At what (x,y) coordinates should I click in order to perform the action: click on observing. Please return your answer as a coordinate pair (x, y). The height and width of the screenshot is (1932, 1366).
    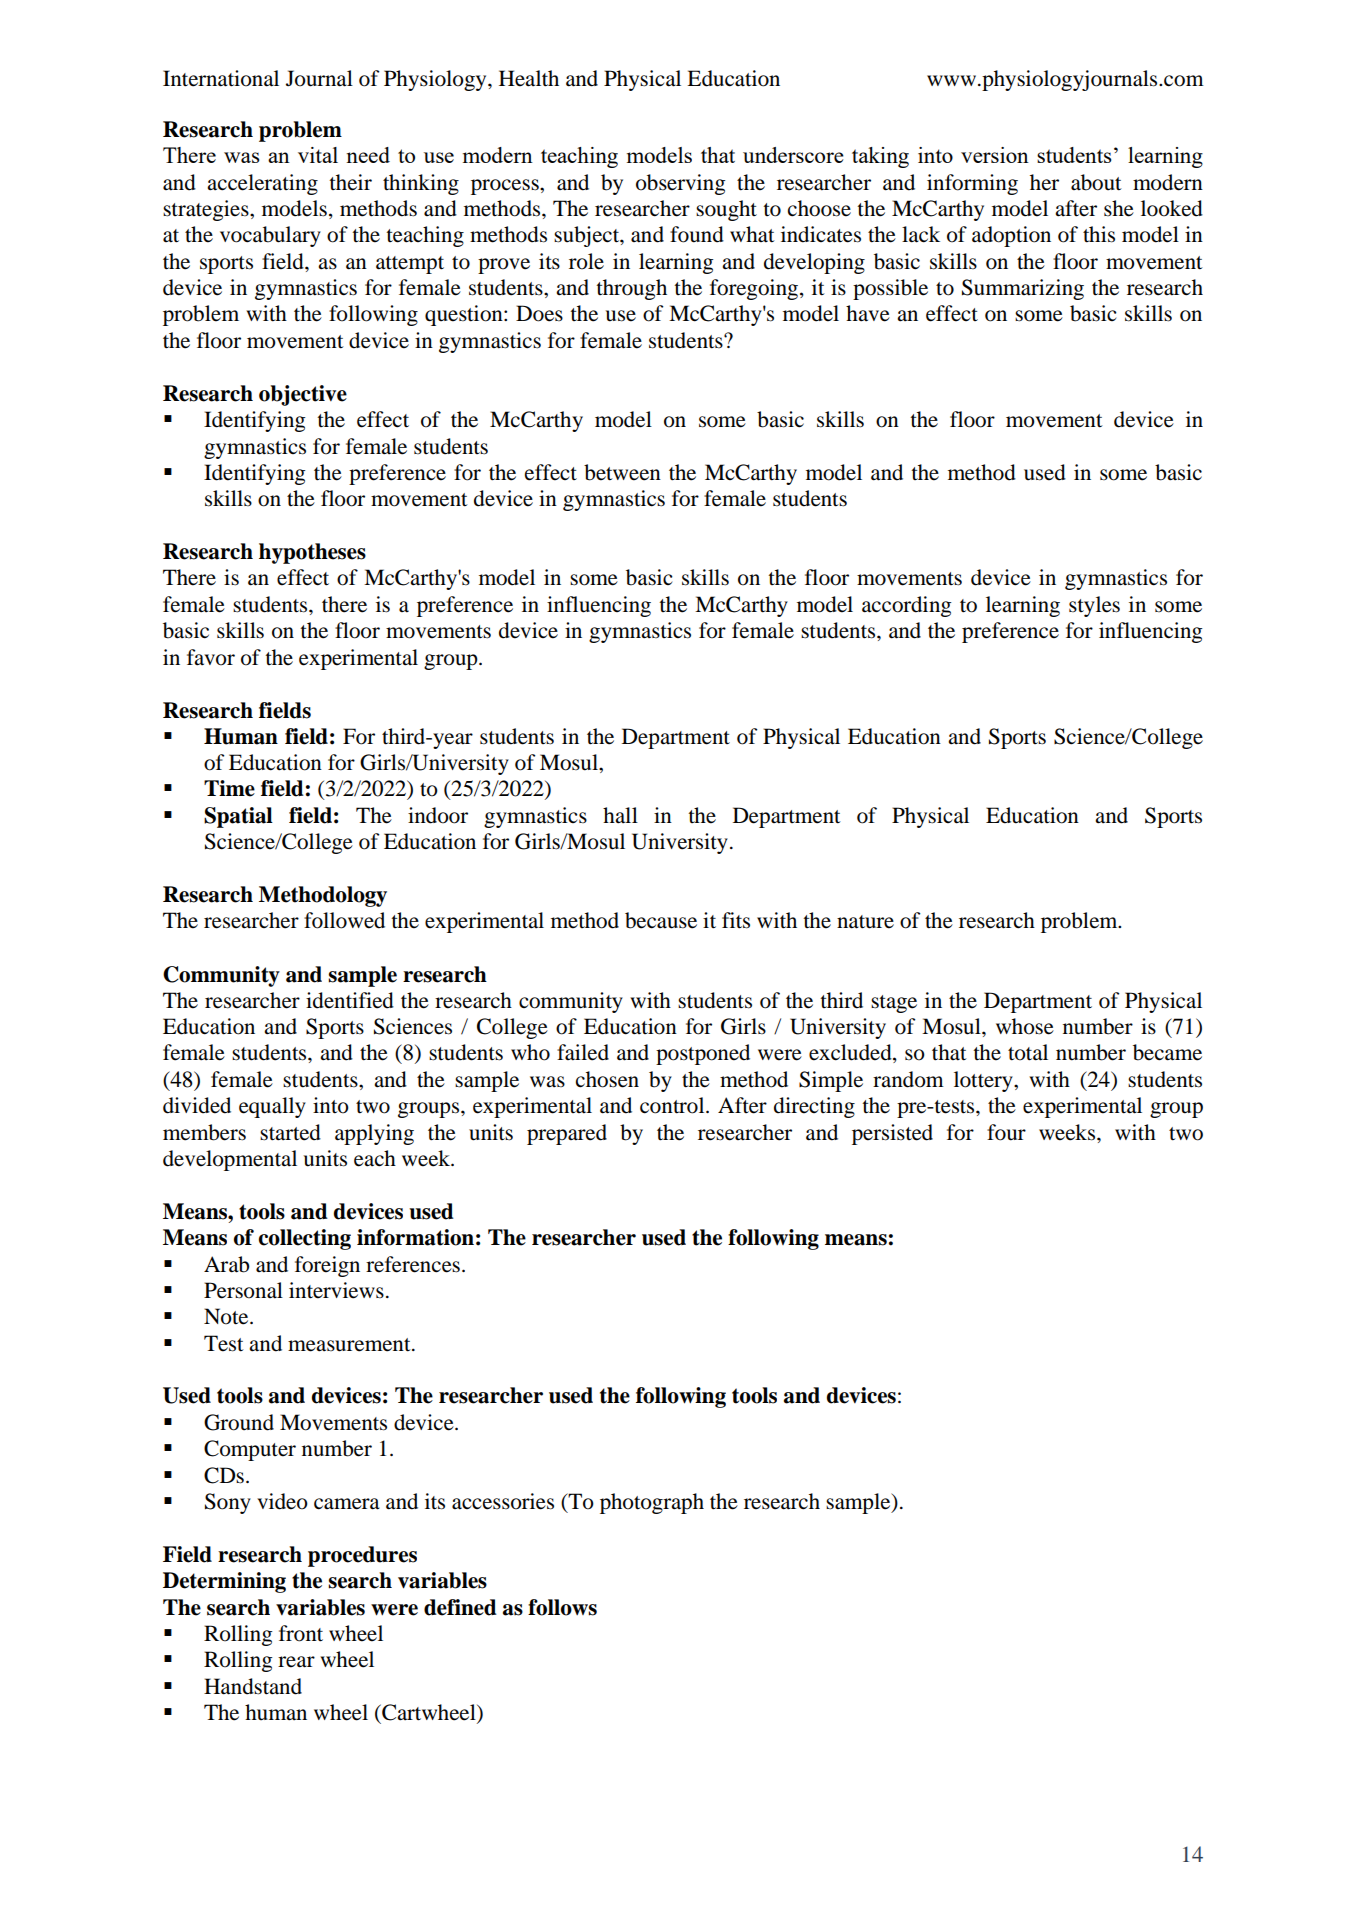
    Looking at the image, I should click on (680, 184).
